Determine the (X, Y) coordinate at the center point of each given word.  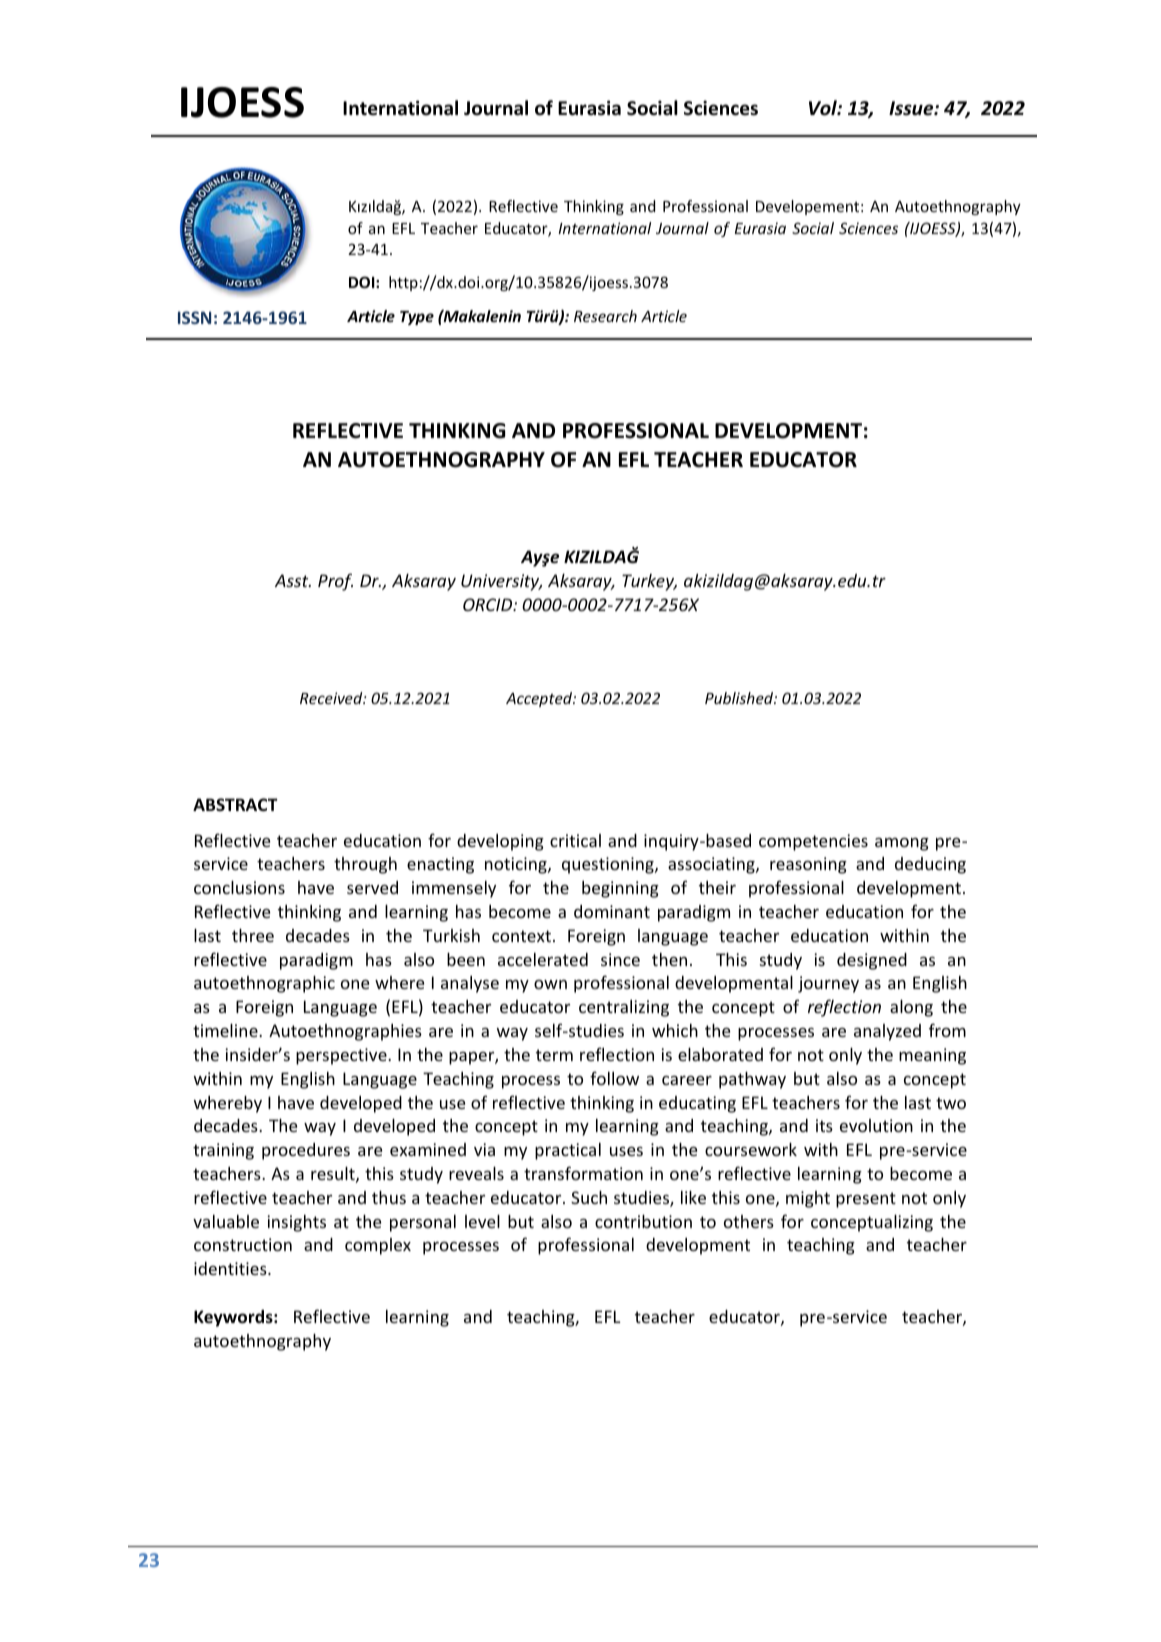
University (501, 582)
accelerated (543, 959)
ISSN (194, 317)
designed (872, 961)
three (253, 935)
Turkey (649, 582)
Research (605, 316)
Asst (293, 580)
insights (296, 1223)
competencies (813, 842)
